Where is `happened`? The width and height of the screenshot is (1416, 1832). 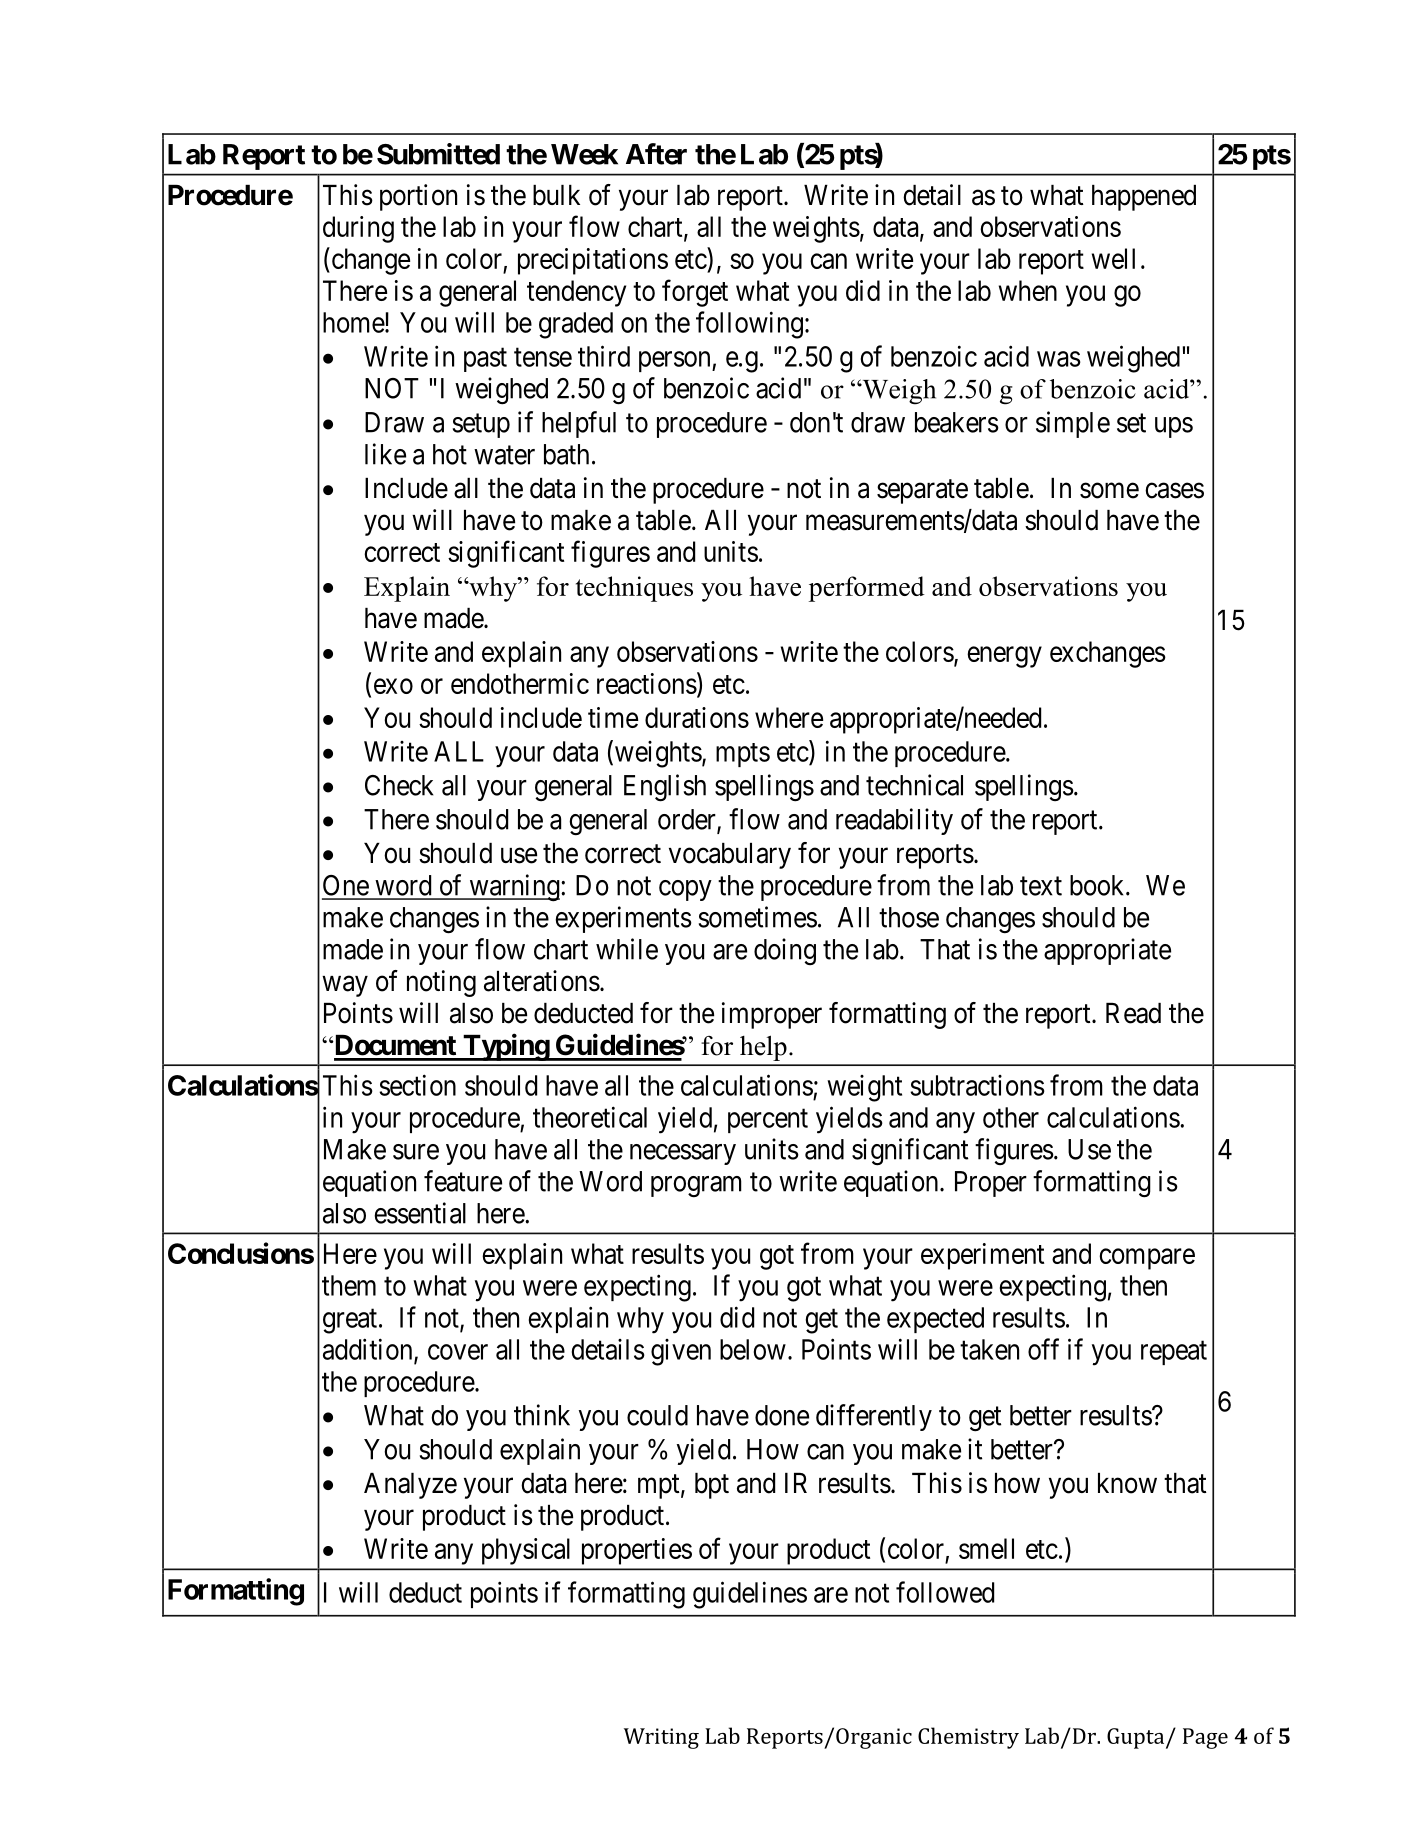
happened is located at coordinates (1144, 198).
